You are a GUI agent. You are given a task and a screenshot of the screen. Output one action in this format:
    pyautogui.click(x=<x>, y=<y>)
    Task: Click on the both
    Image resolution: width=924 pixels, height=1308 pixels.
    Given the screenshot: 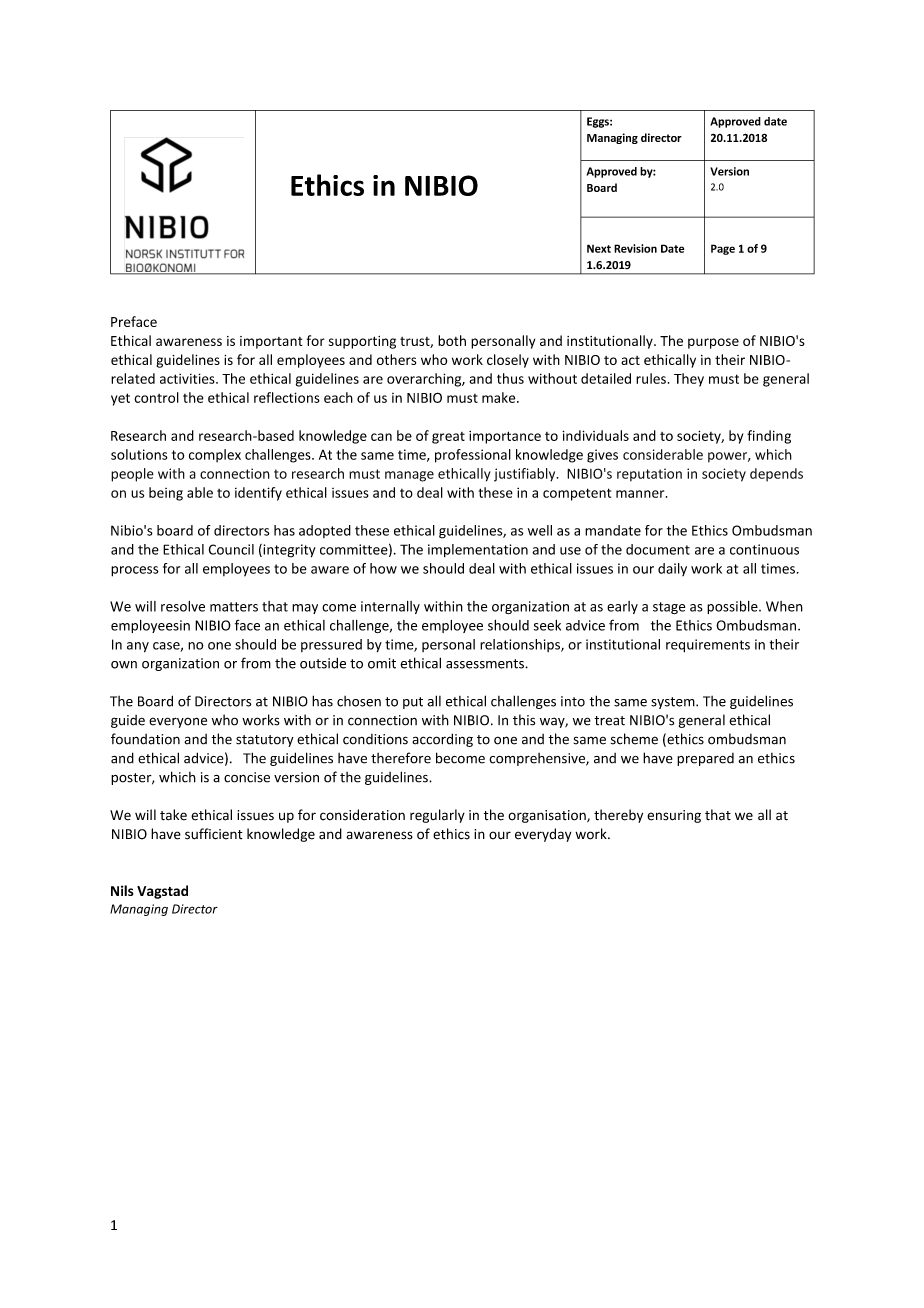 What is the action you would take?
    pyautogui.click(x=452, y=340)
